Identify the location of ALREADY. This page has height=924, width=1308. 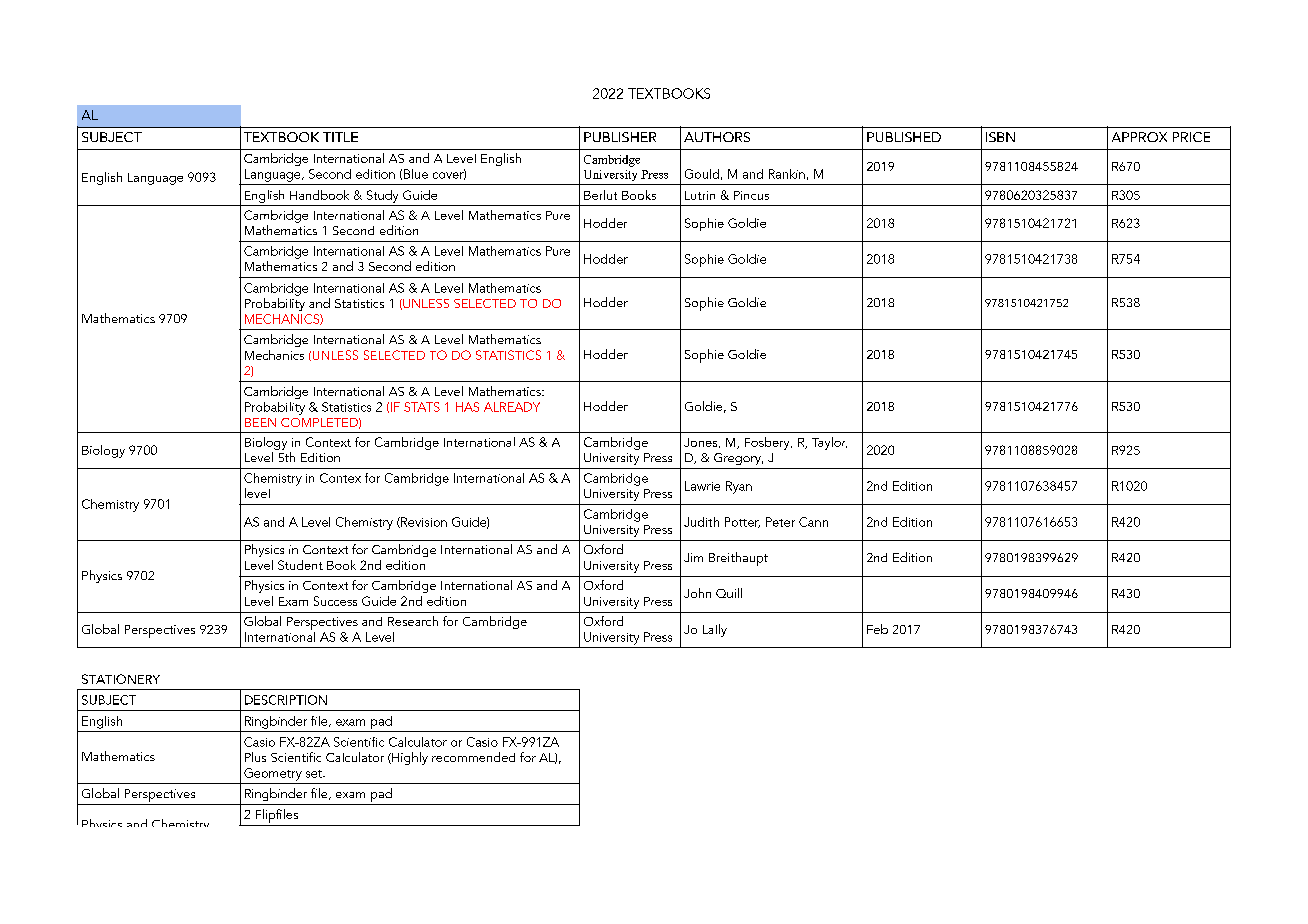
(512, 407).
